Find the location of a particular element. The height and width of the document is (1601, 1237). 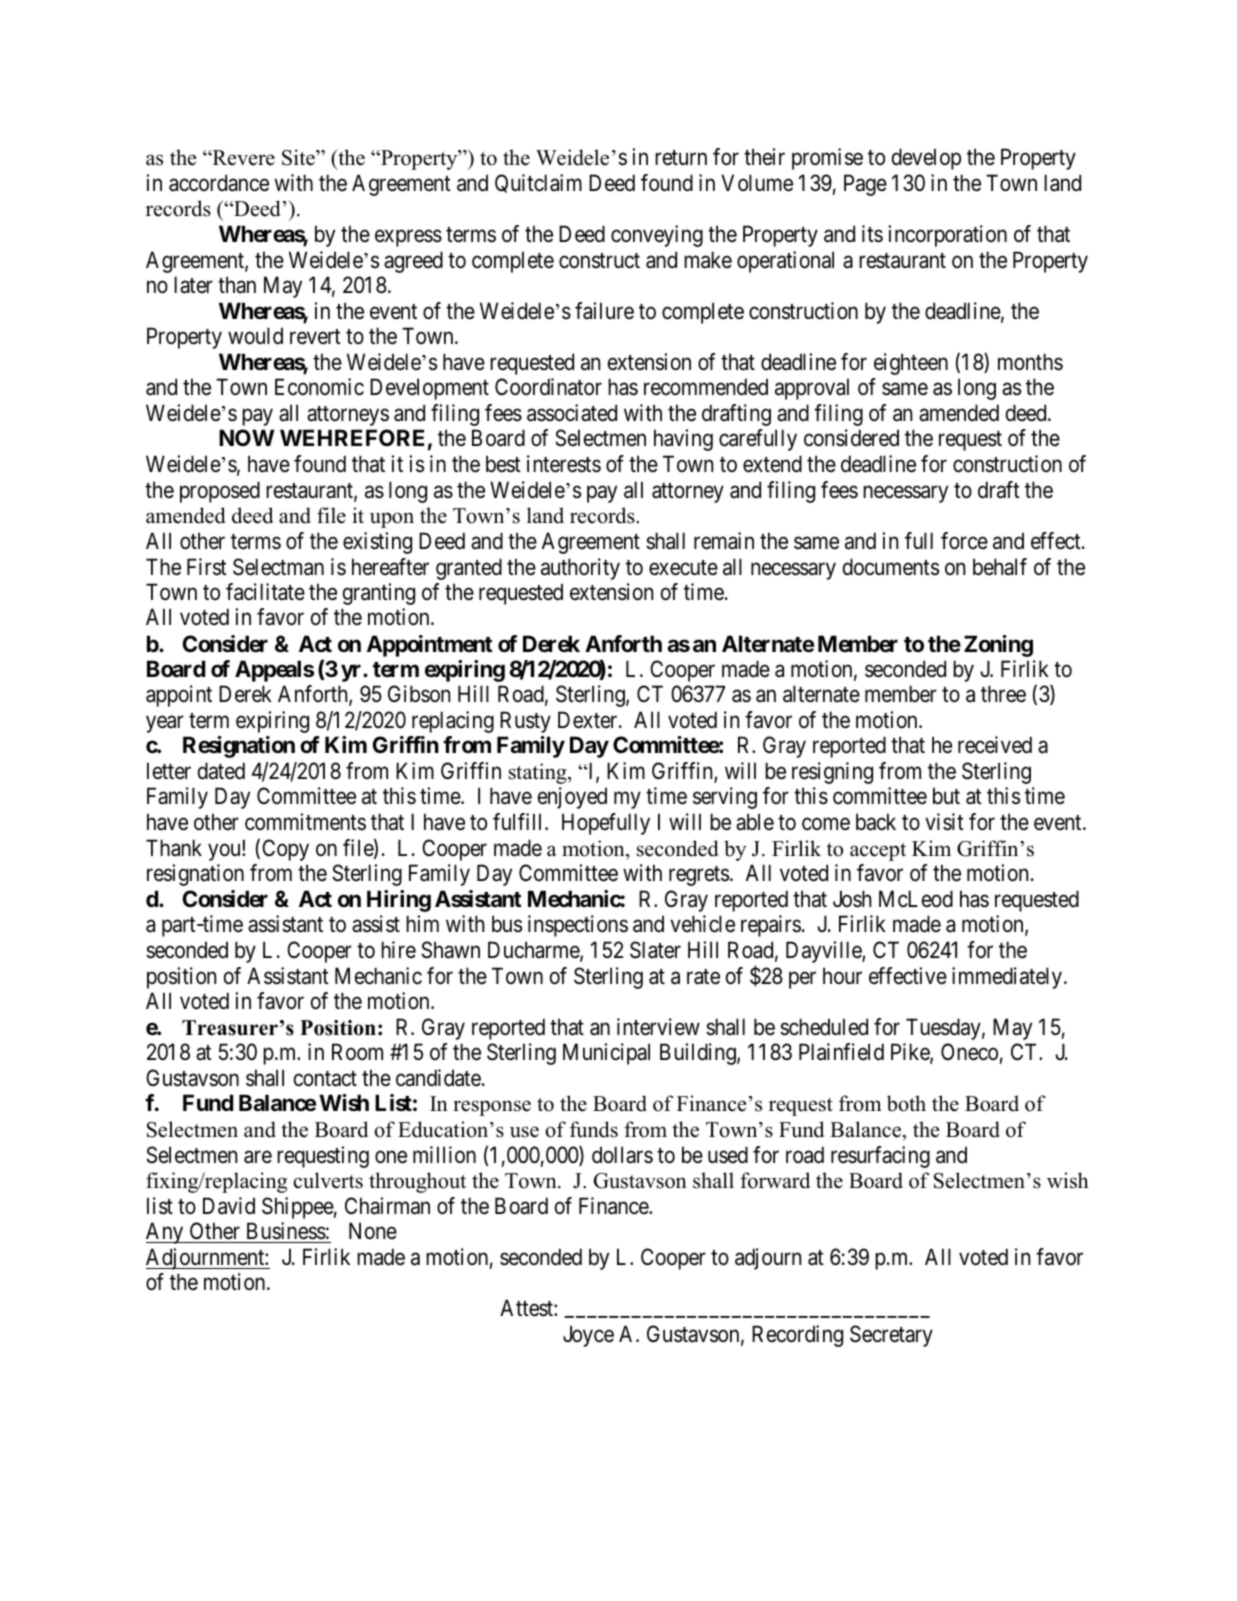

conveying is located at coordinates (657, 236).
